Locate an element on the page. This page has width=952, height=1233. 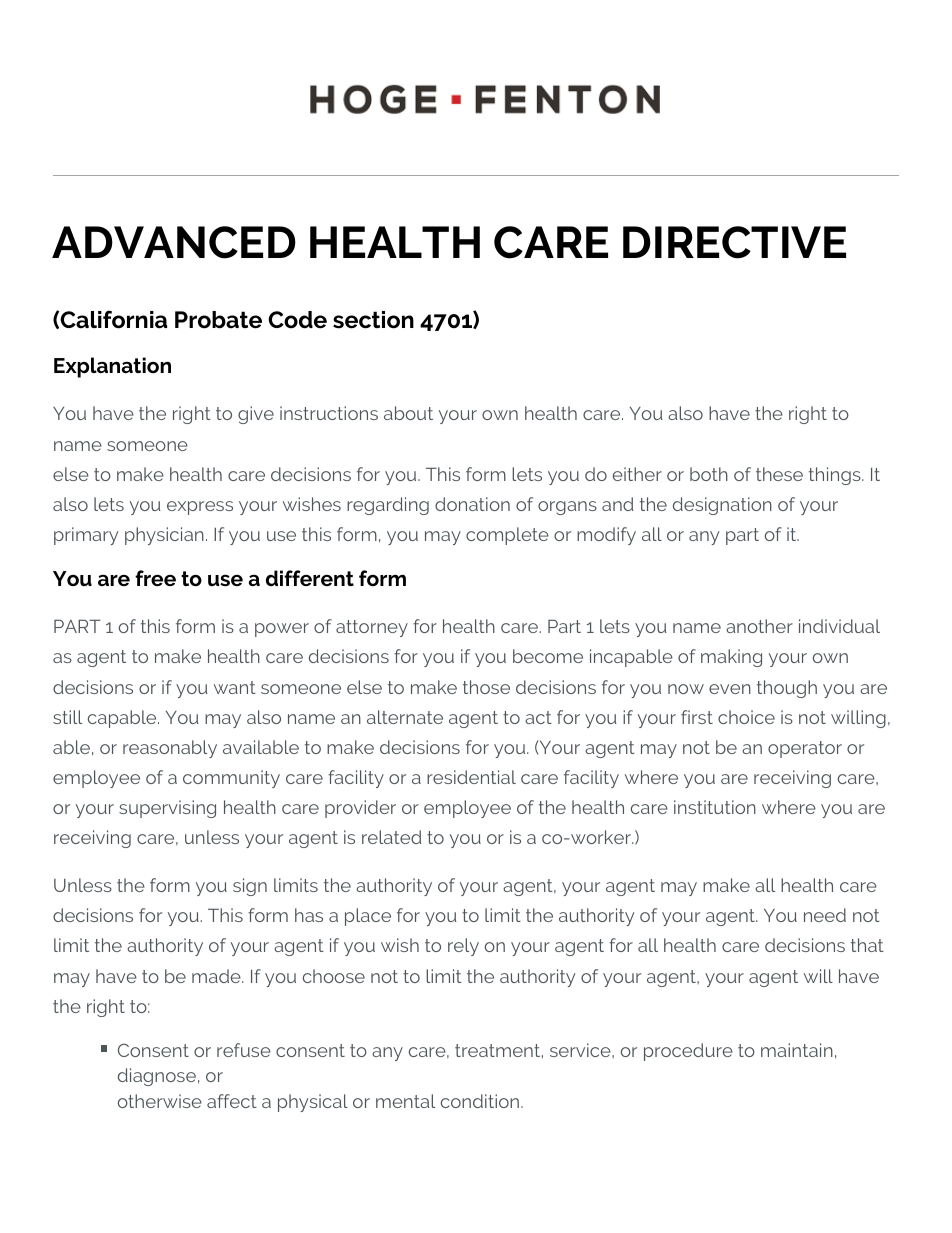
free is located at coordinates (155, 578).
